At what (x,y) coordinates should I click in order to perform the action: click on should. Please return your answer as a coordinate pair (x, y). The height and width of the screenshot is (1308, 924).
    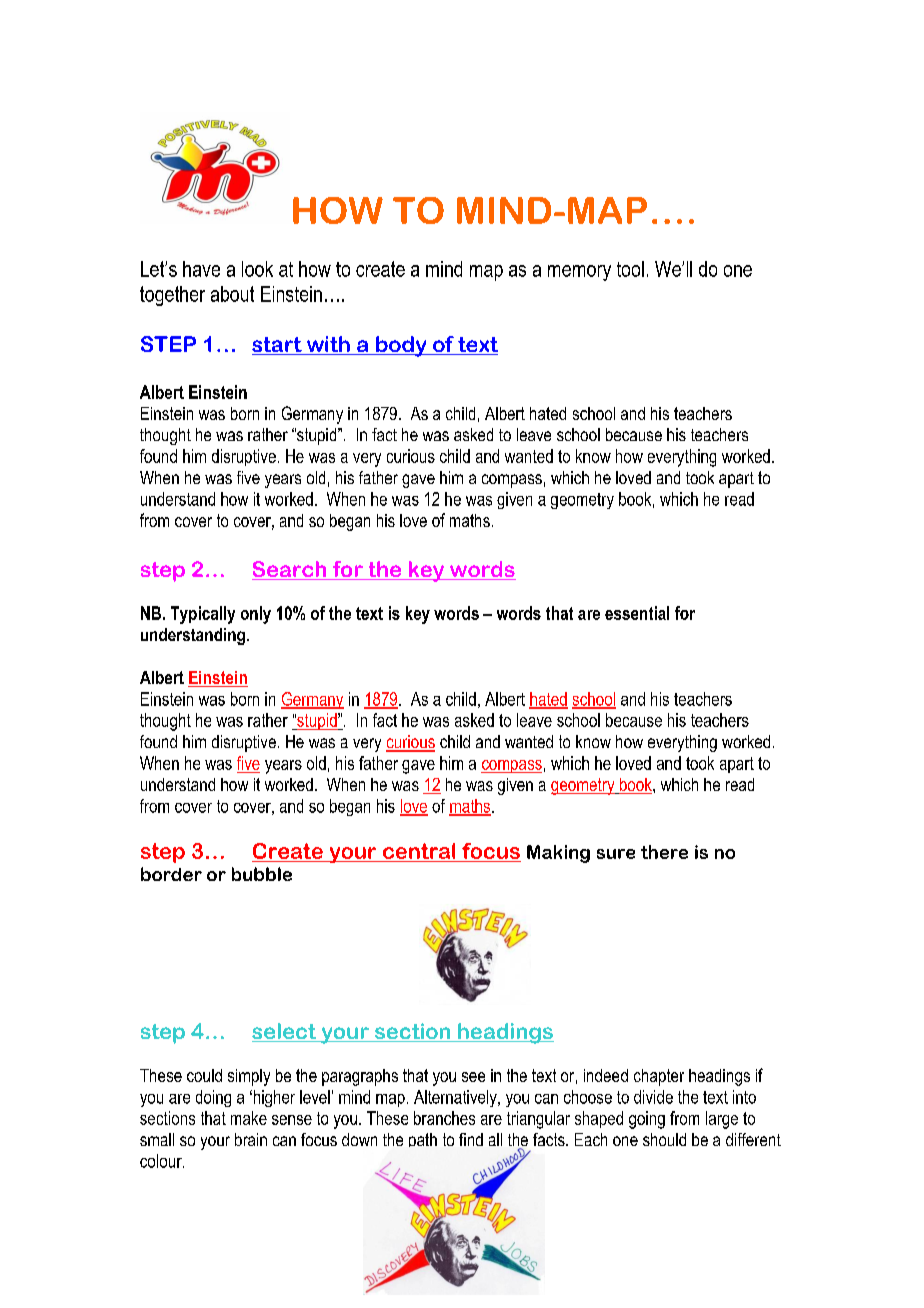
    Looking at the image, I should click on (664, 1139).
